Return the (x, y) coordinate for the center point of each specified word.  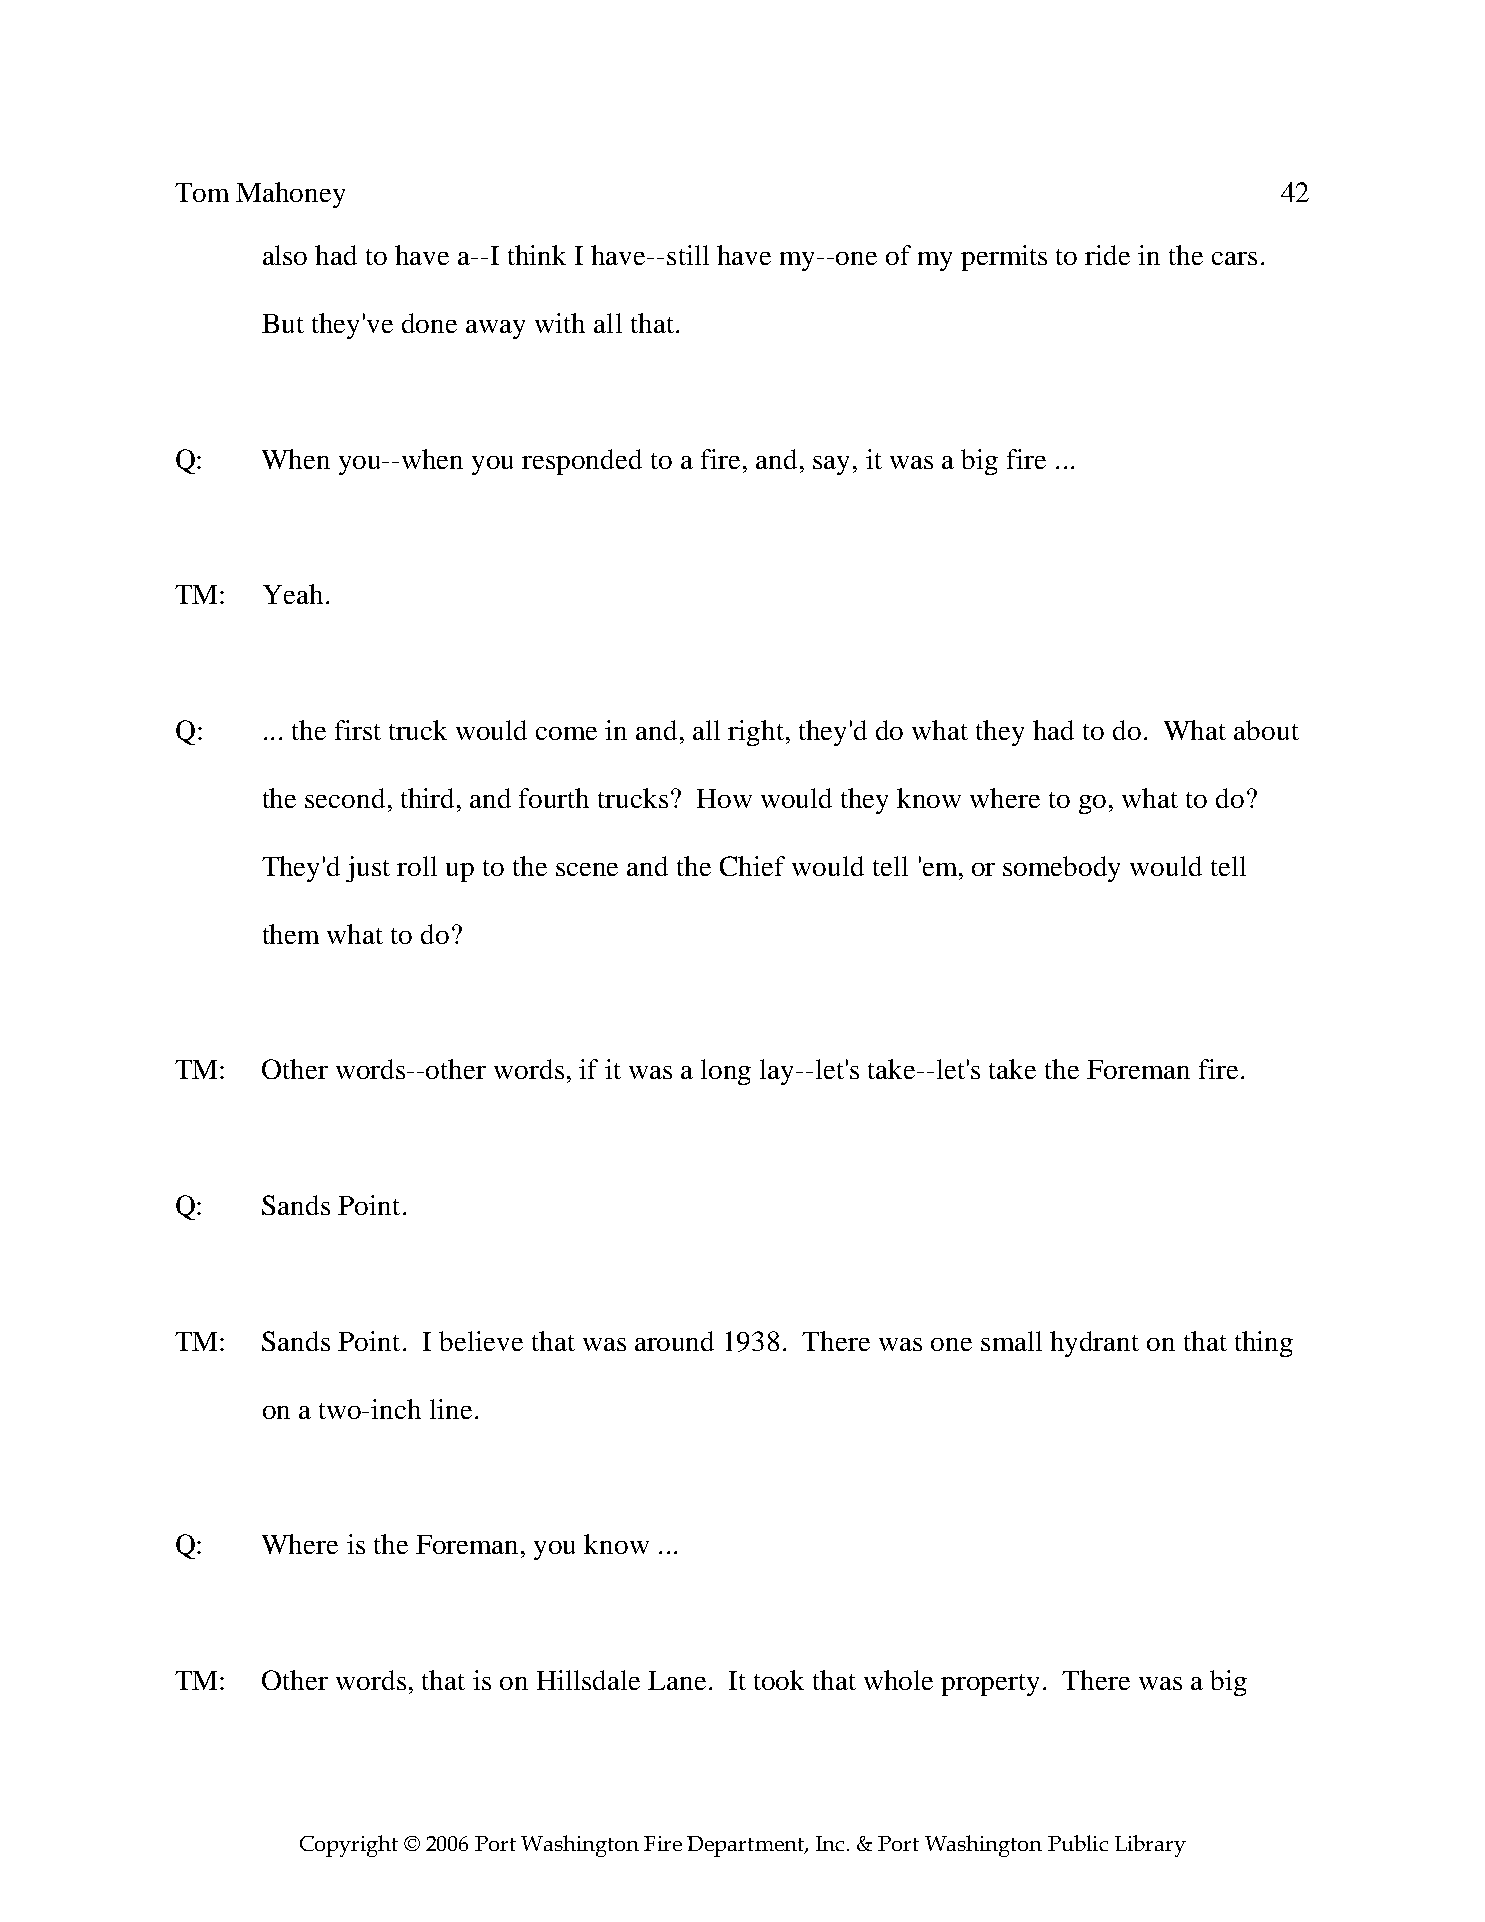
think (537, 255)
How (724, 798)
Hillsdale (588, 1680)
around (674, 1341)
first (358, 730)
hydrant (1094, 1344)
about (1266, 730)
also (285, 255)
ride (1107, 255)
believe (481, 1341)
